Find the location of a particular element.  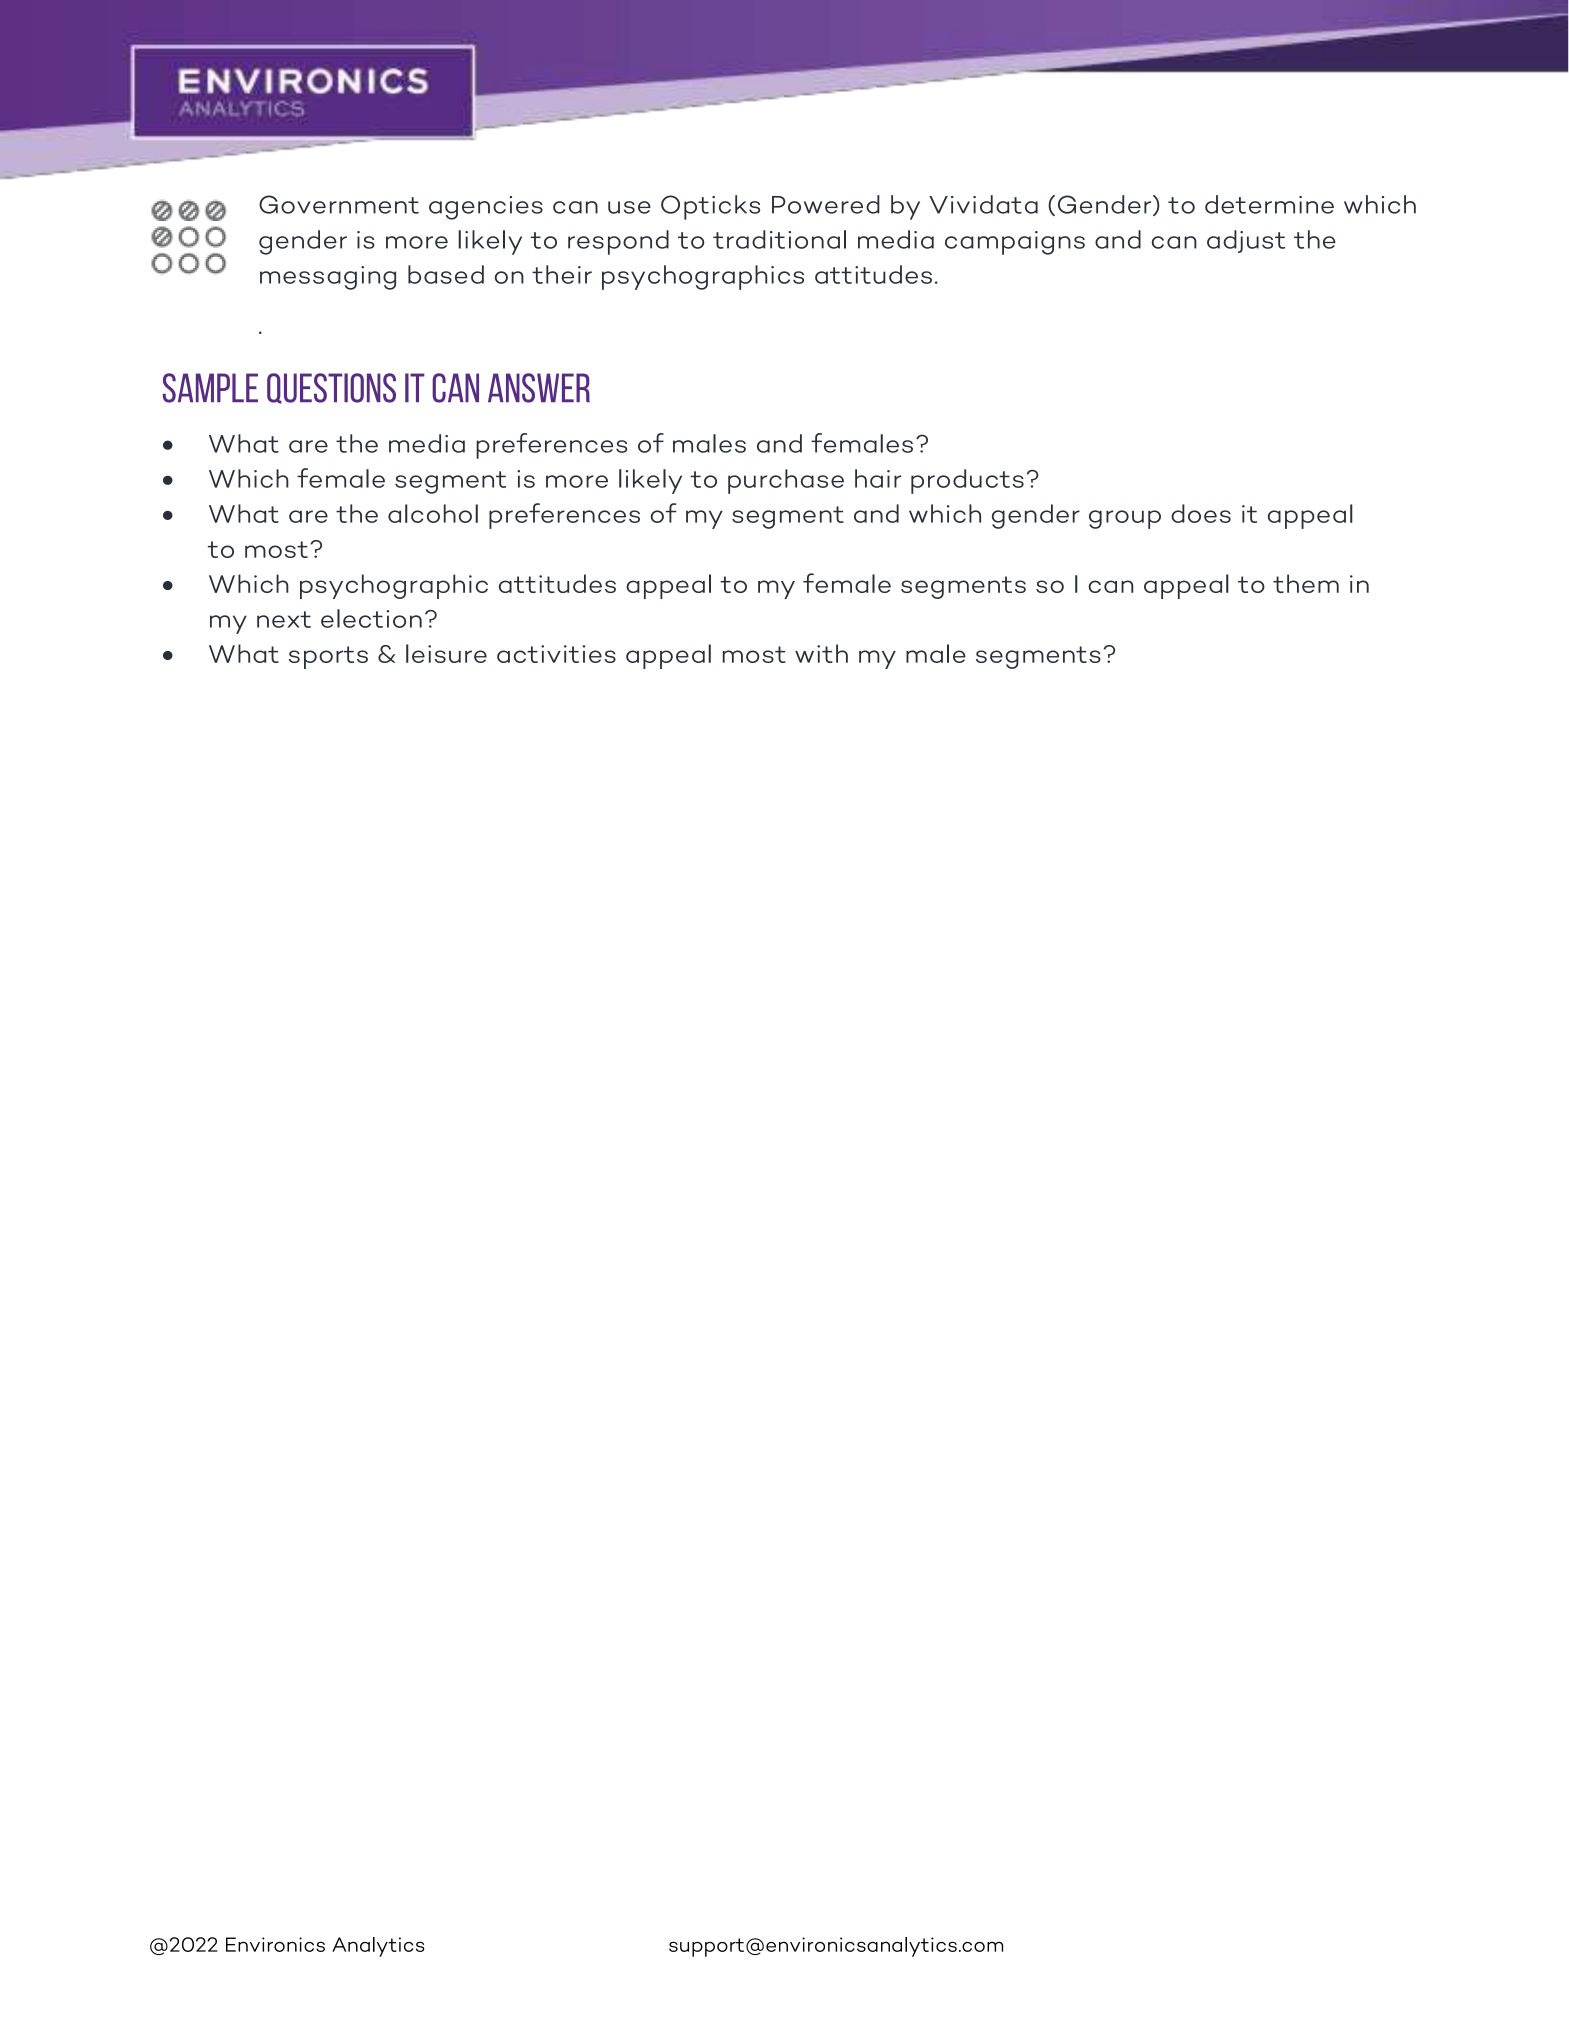

sports is located at coordinates (328, 657).
